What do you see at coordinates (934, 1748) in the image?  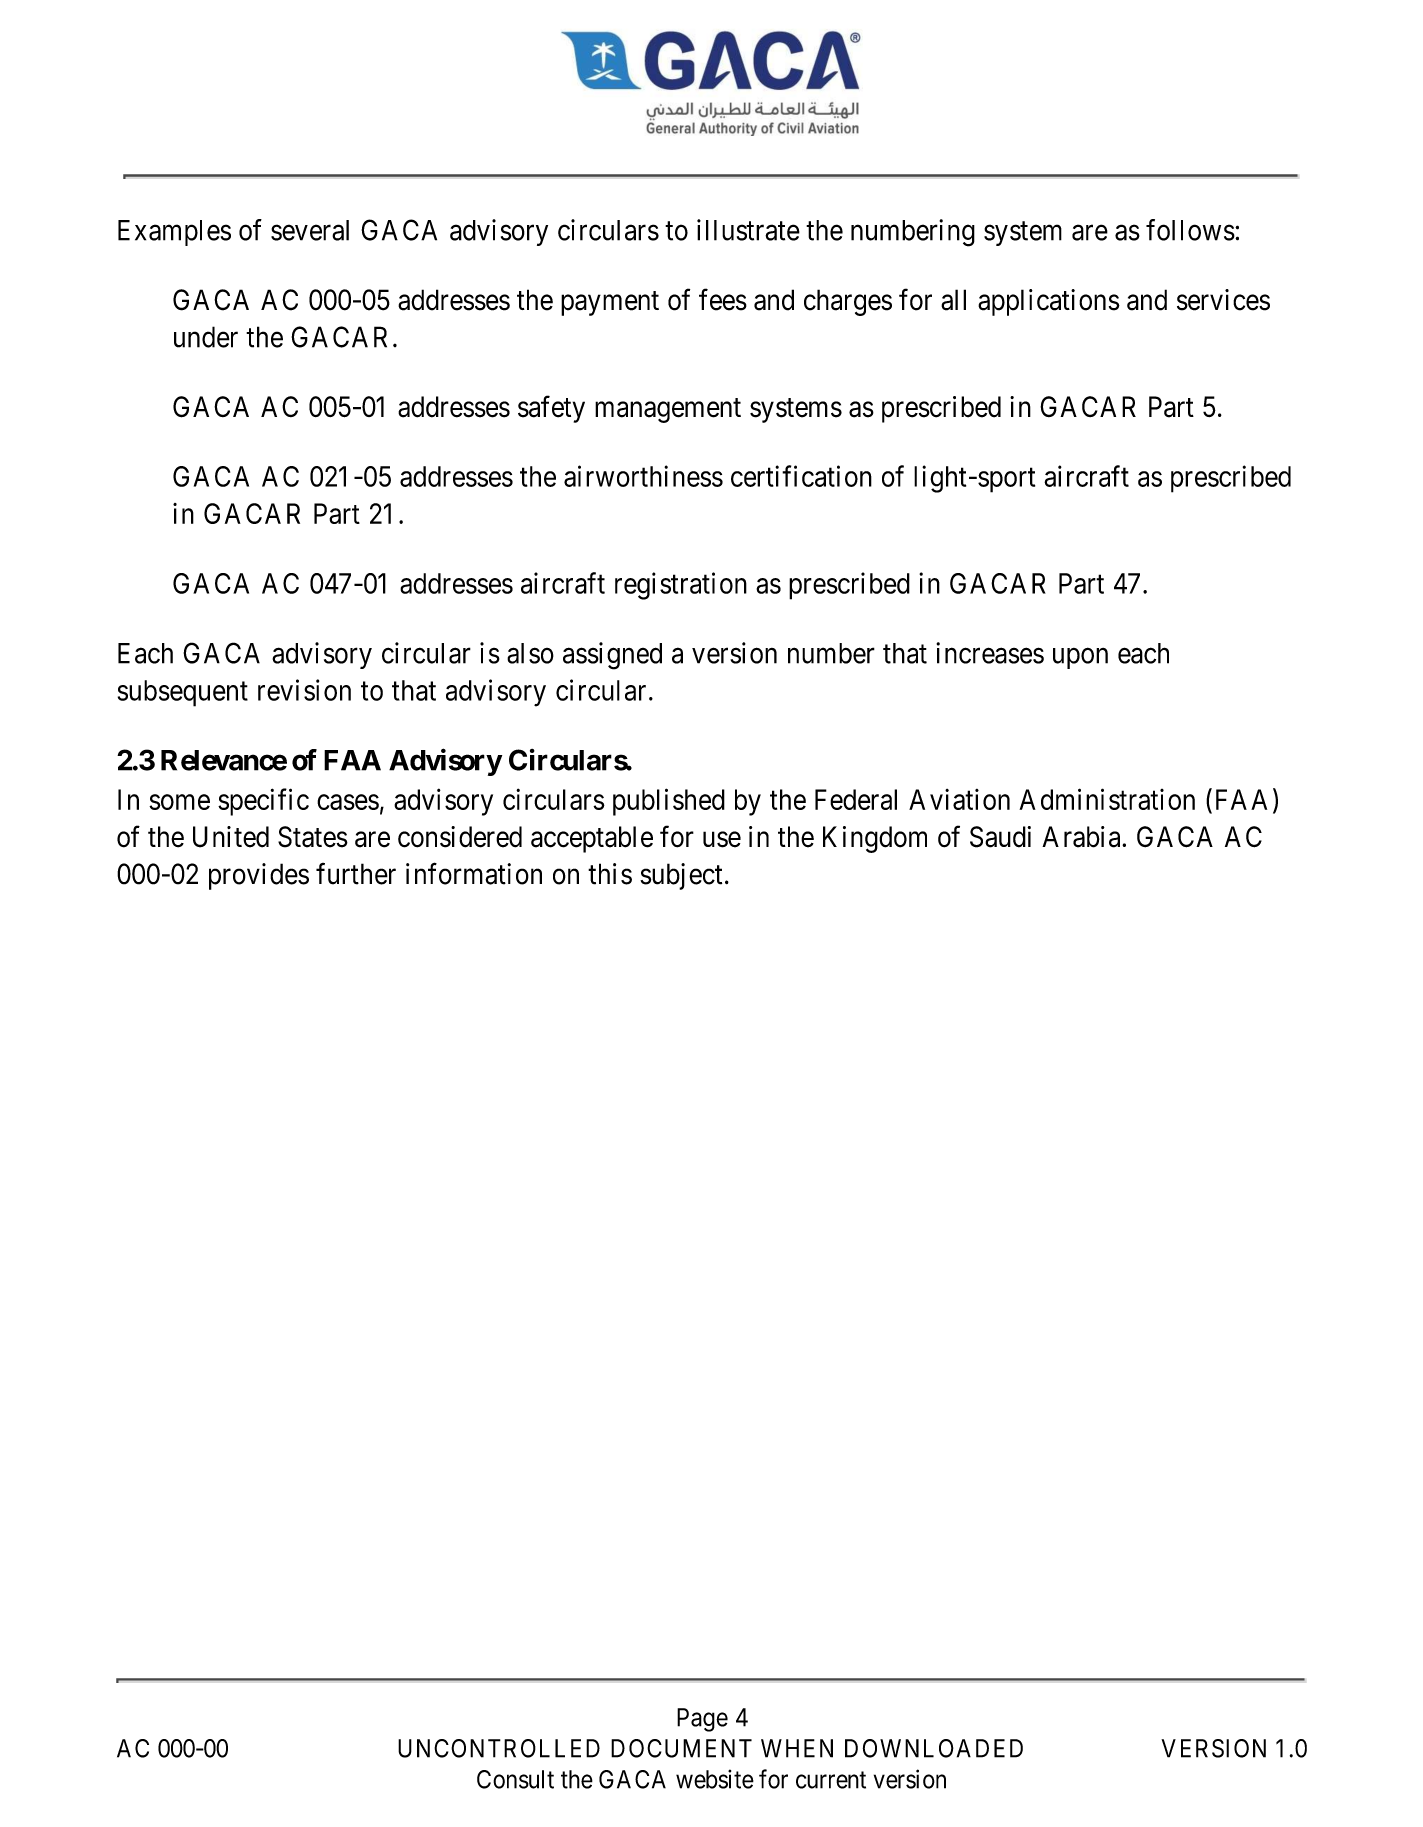 I see `DOWNLOADED` at bounding box center [934, 1748].
